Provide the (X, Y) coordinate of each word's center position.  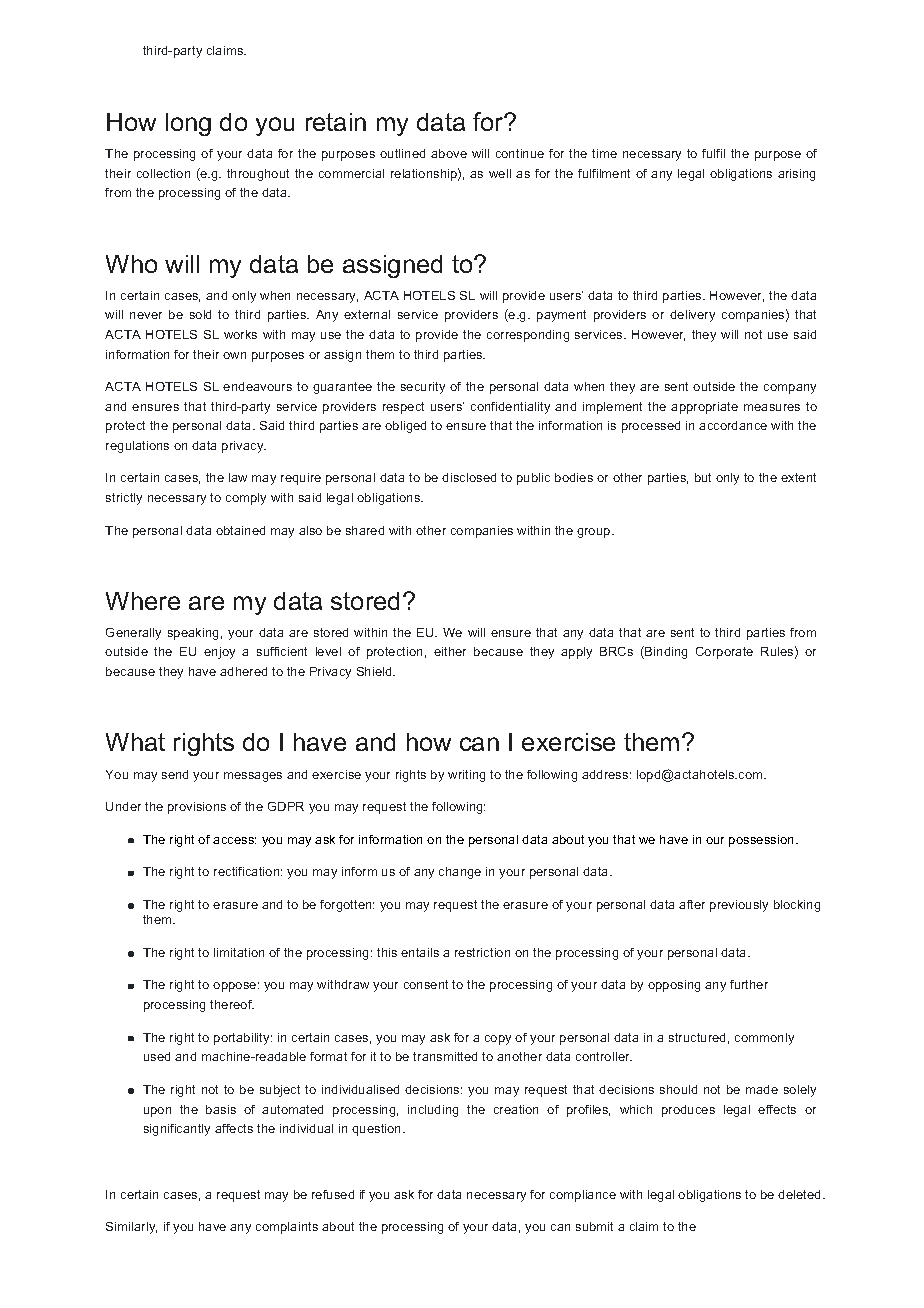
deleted (801, 1194)
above (449, 153)
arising (796, 175)
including (433, 1111)
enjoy (219, 653)
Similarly (131, 1228)
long (188, 124)
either (450, 651)
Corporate (724, 653)
